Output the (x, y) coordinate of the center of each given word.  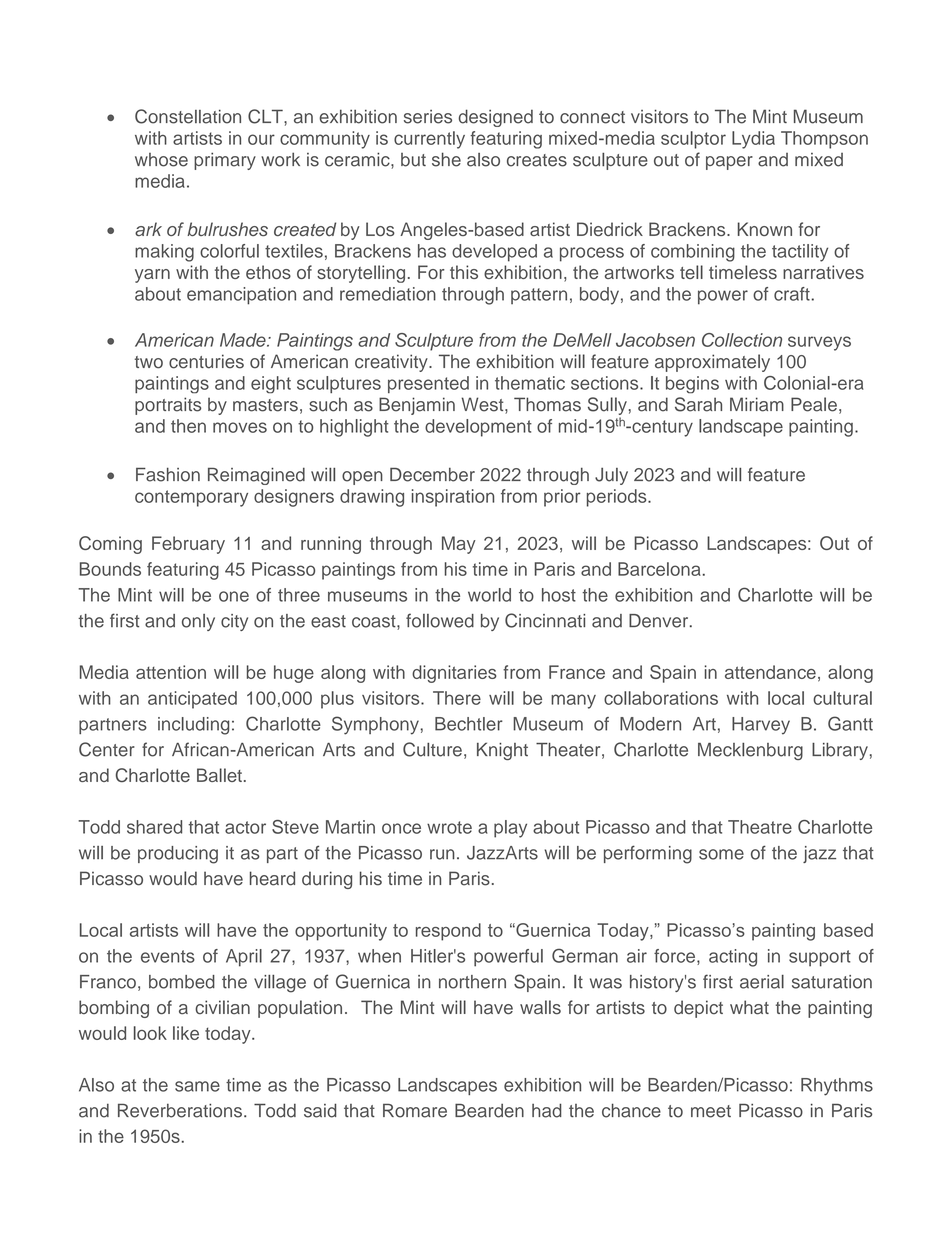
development (478, 428)
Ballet (219, 775)
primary (225, 161)
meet (711, 1111)
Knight (502, 751)
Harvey (761, 726)
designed (496, 118)
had (547, 1110)
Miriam (757, 404)
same (197, 1086)
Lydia (753, 140)
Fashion (168, 474)
